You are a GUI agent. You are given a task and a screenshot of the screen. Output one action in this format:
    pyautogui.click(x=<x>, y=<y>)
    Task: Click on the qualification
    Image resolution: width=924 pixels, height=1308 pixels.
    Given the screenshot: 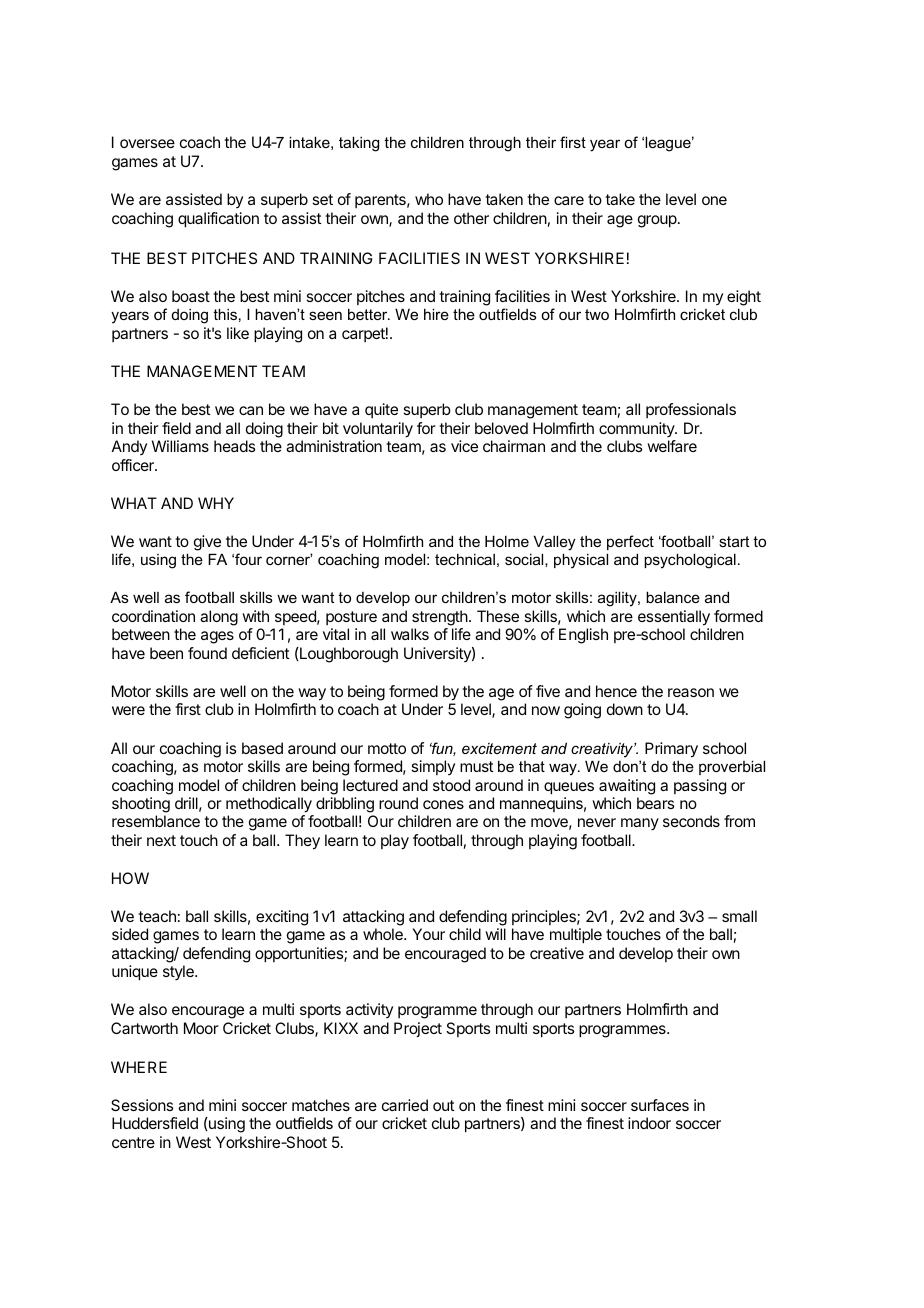 What is the action you would take?
    pyautogui.click(x=218, y=220)
